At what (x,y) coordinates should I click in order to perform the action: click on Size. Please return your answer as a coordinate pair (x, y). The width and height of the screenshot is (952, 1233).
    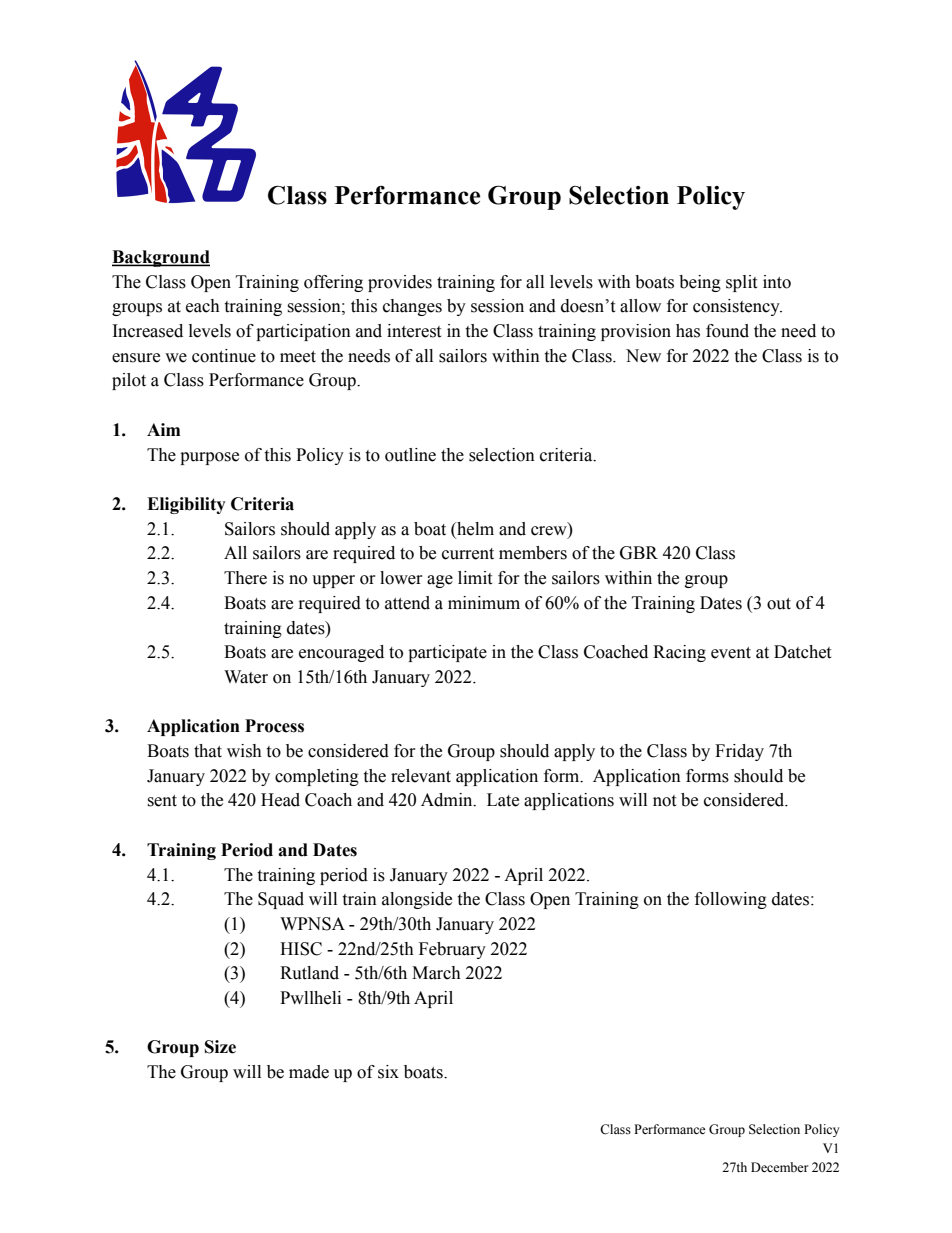
    Looking at the image, I should click on (220, 1047).
